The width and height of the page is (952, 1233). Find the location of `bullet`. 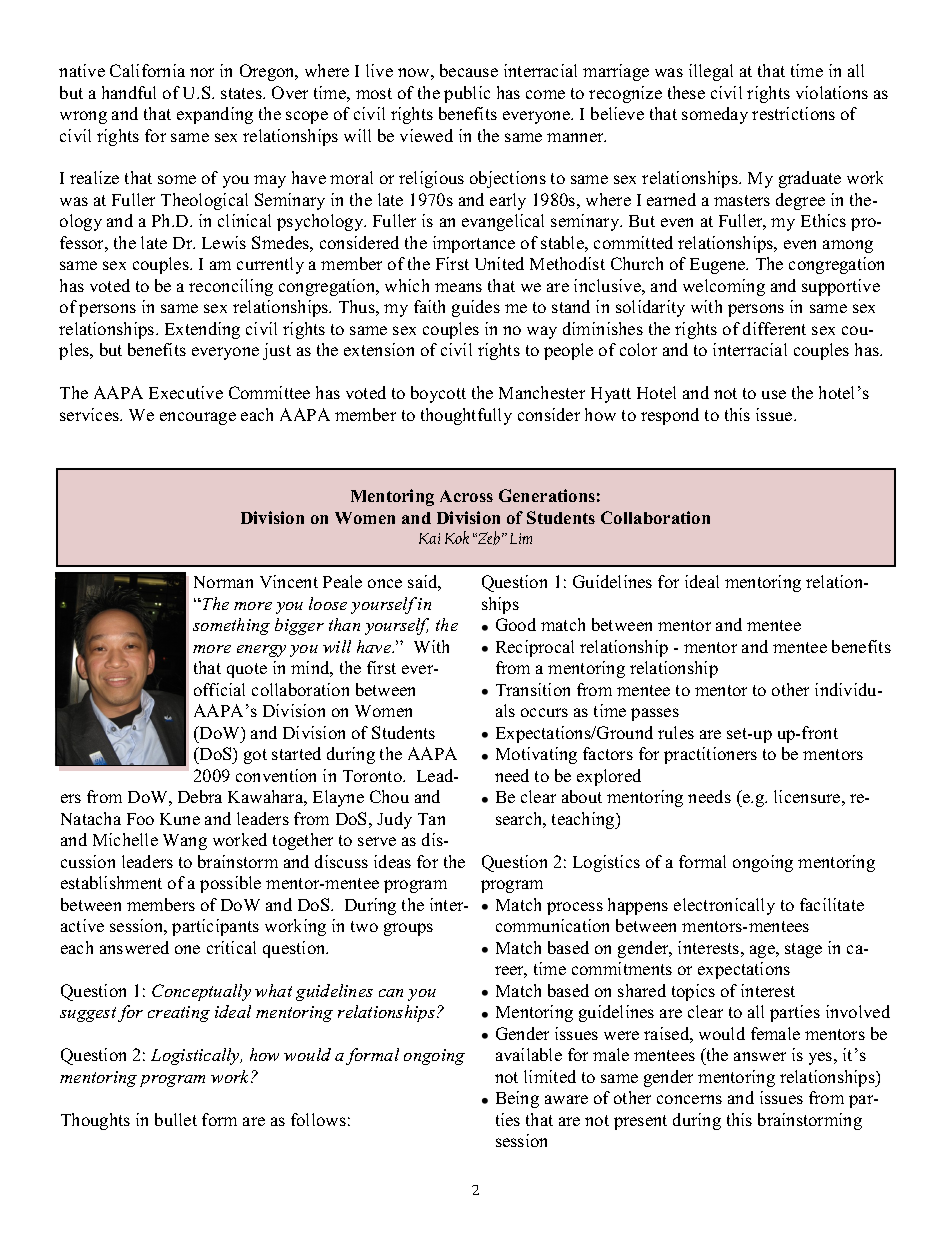

bullet is located at coordinates (176, 1119).
